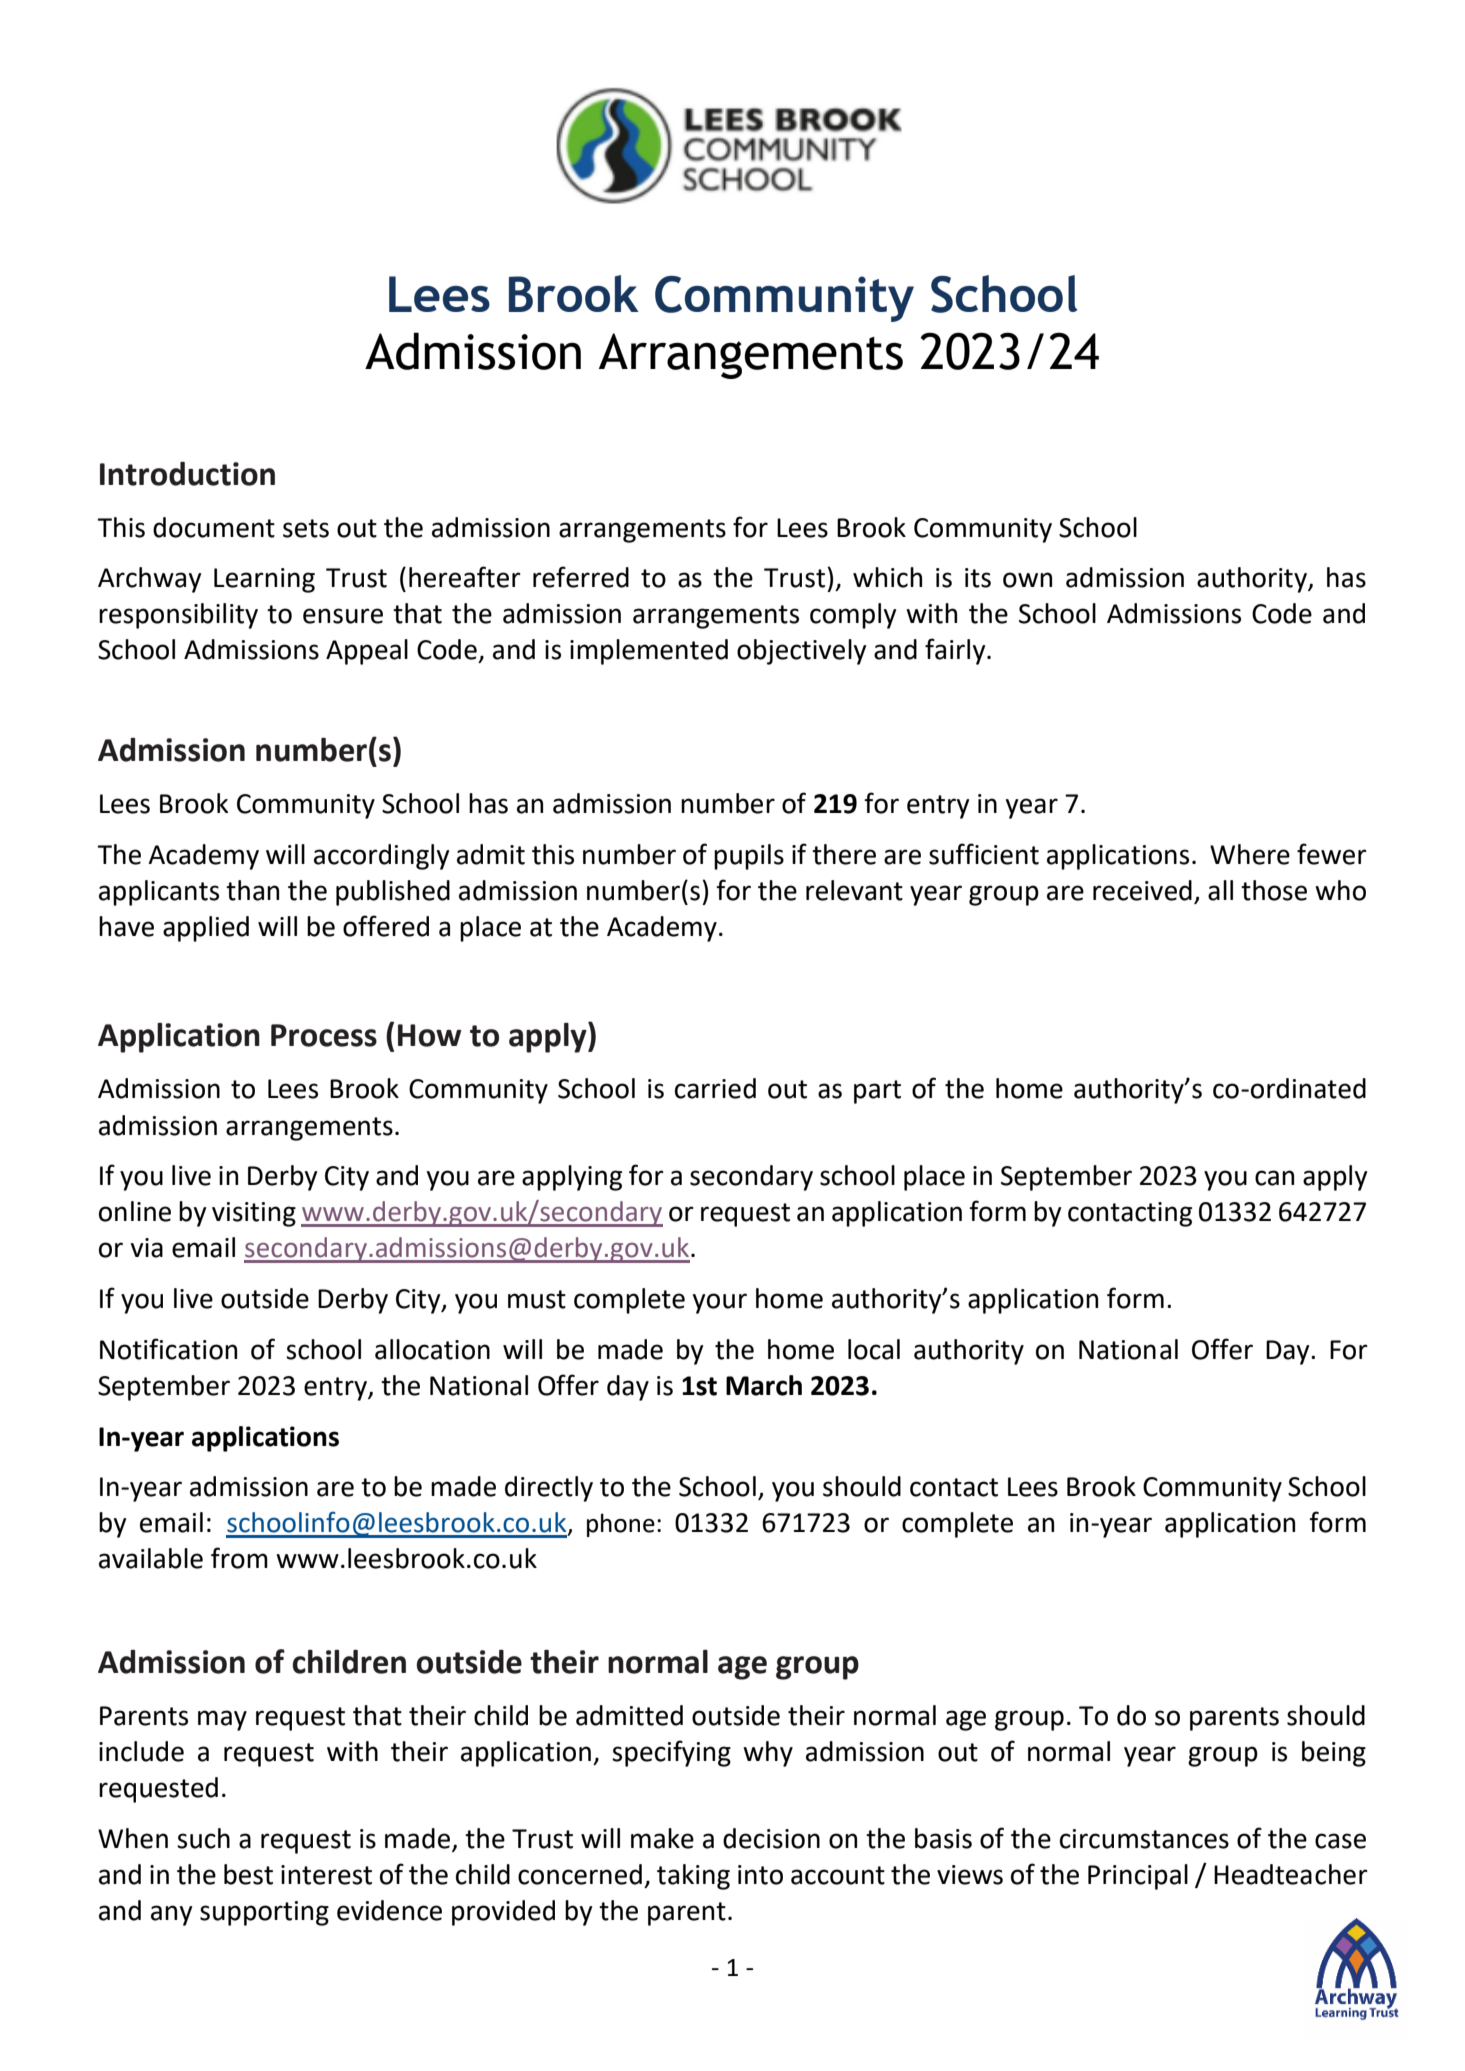  Describe the element at coordinates (248, 1874) in the screenshot. I see `best` at that location.
